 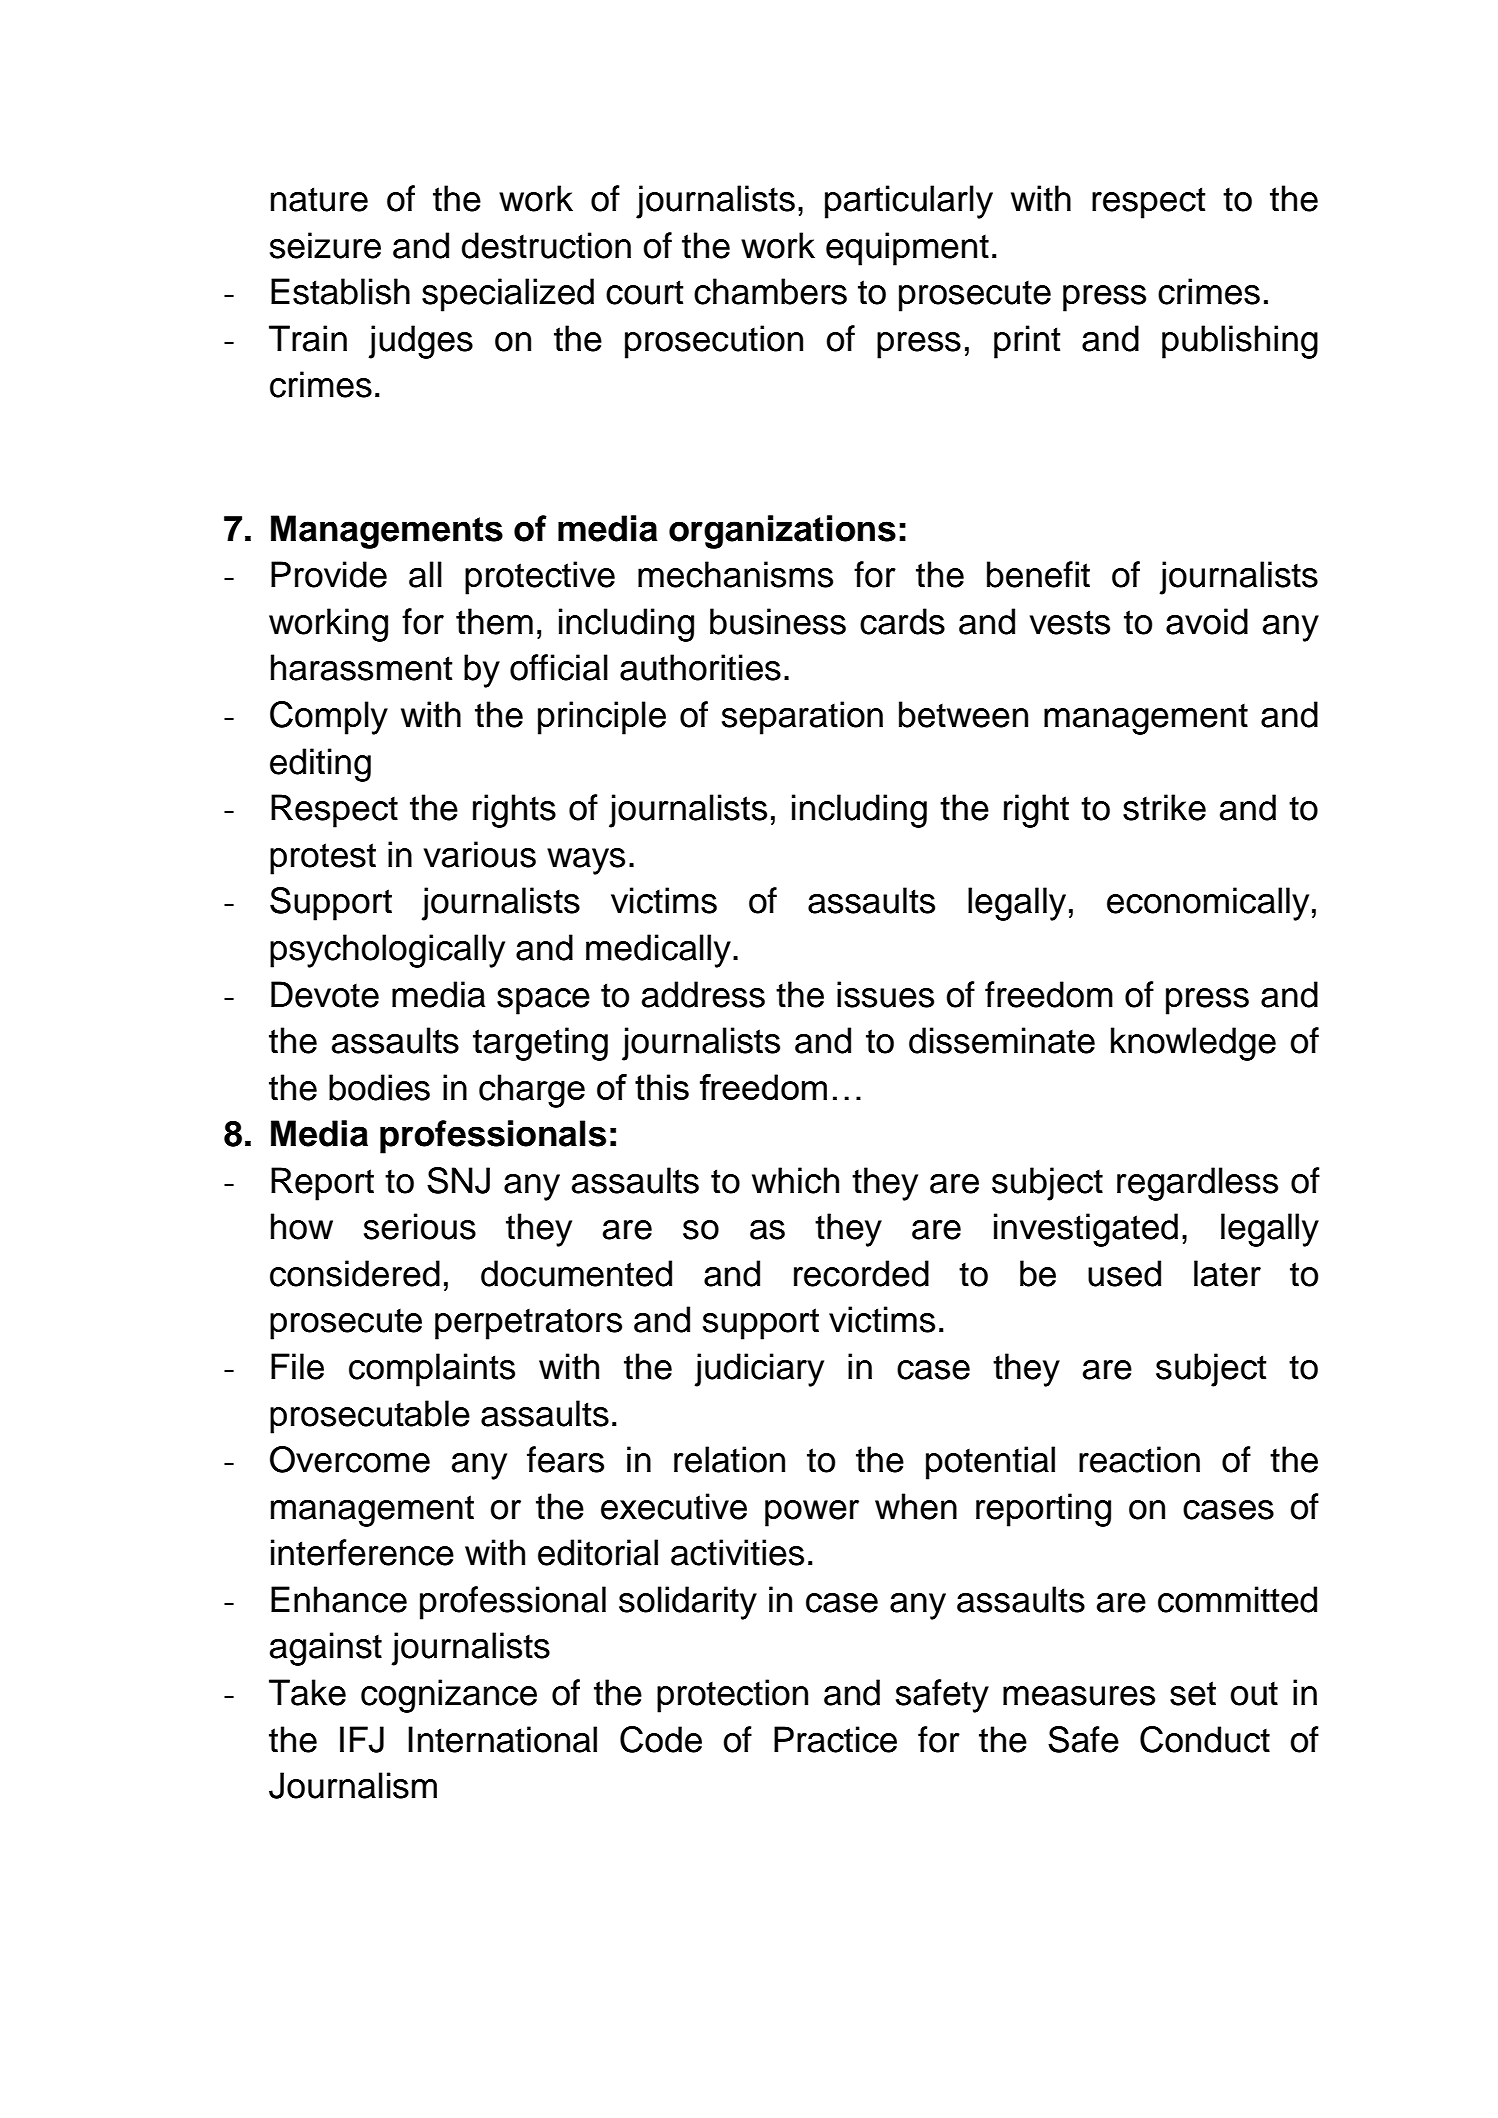 What do you see at coordinates (778, 621) in the image?
I see `business` at bounding box center [778, 621].
